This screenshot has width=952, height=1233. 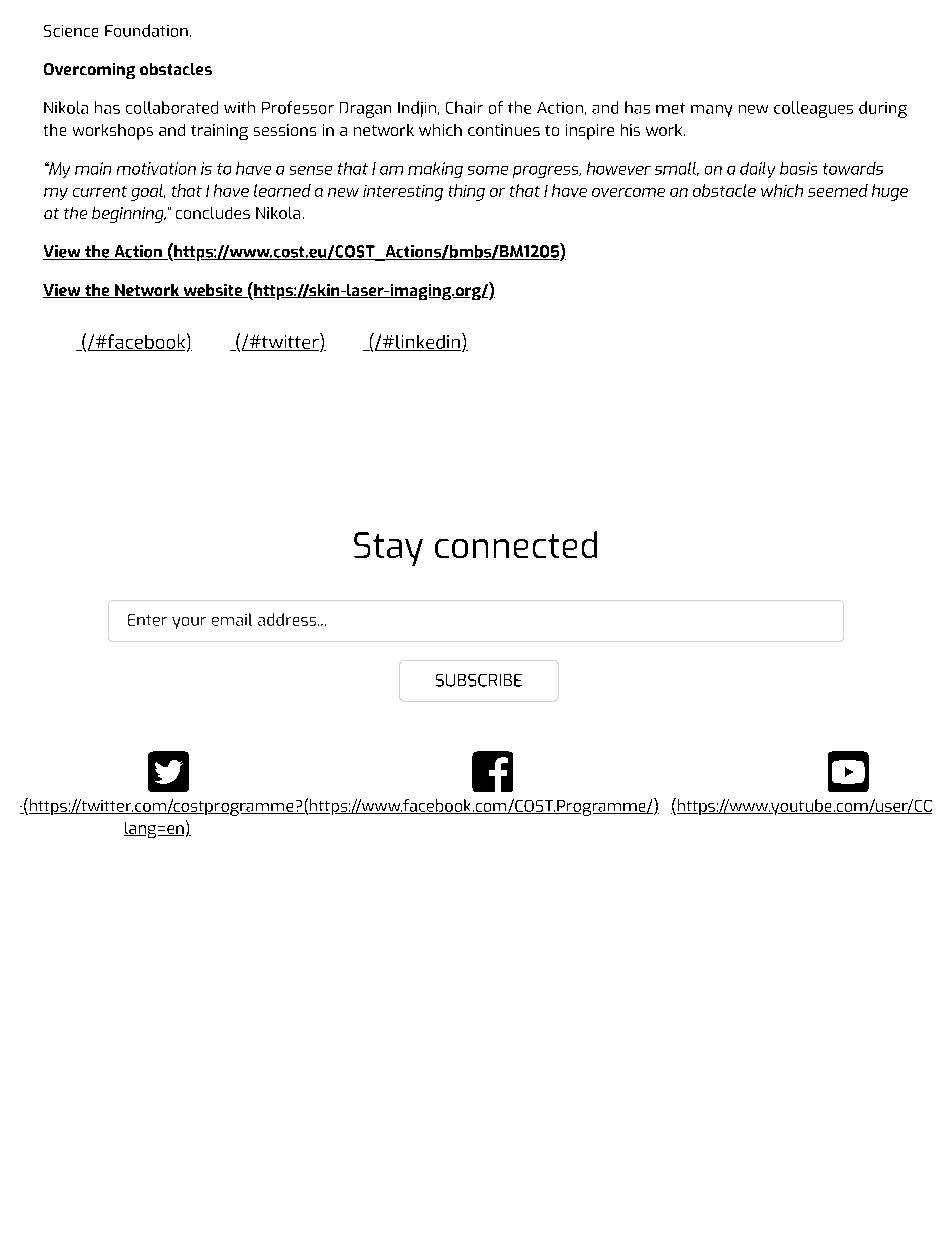 I want to click on seemed, so click(x=838, y=190).
